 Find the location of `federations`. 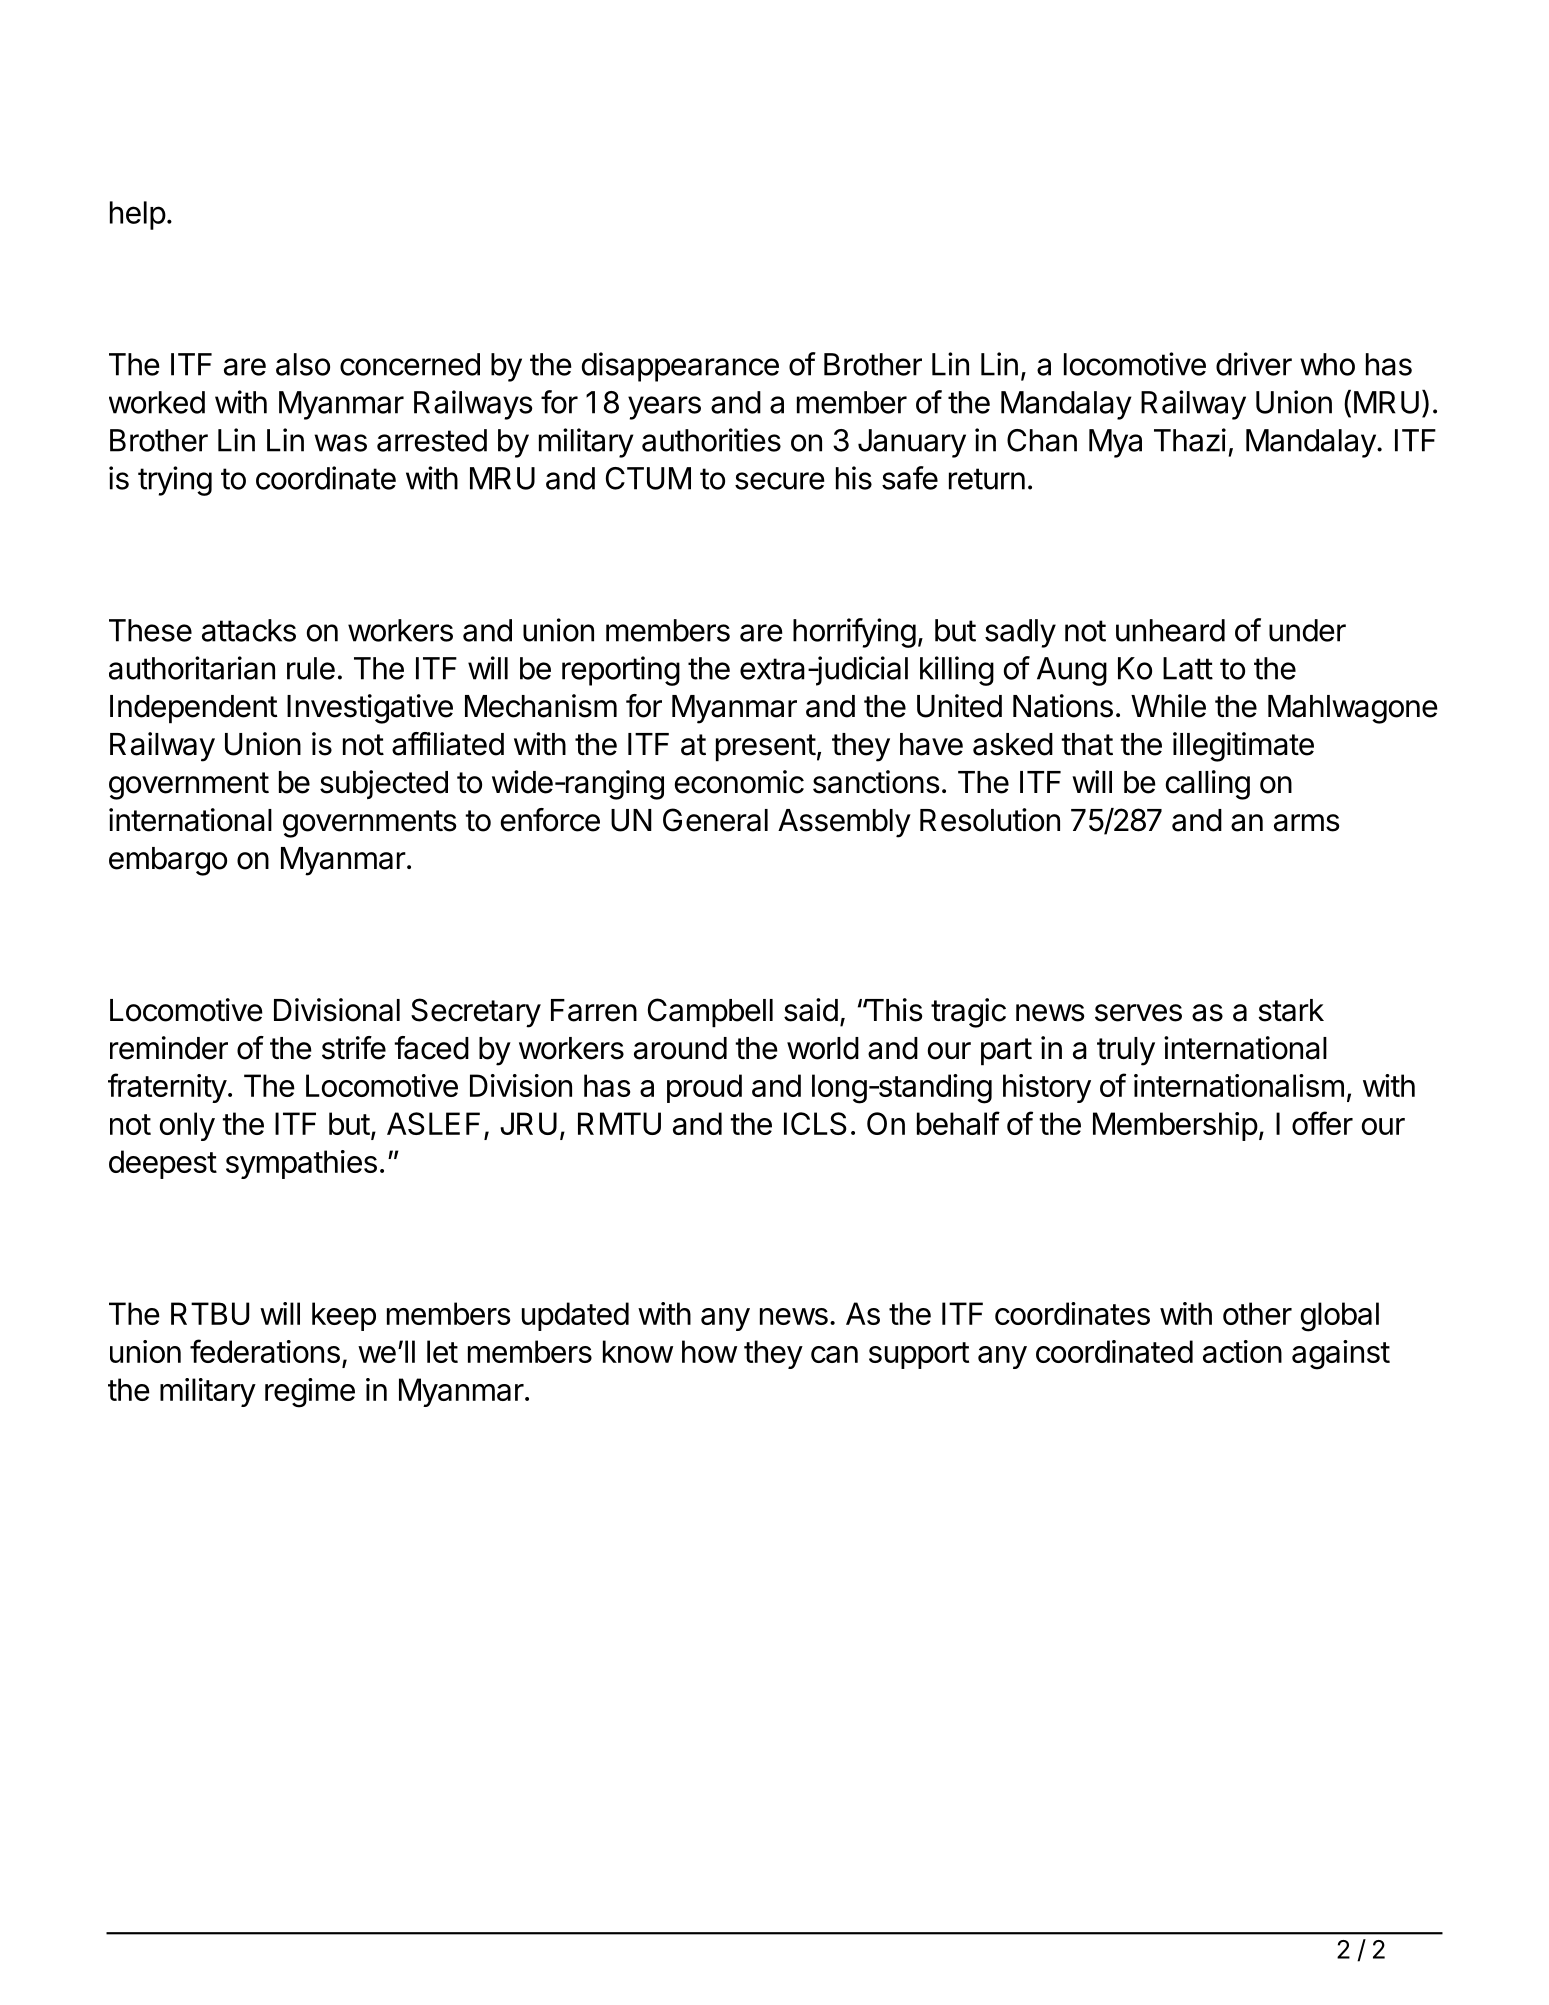

federations is located at coordinates (265, 1351).
